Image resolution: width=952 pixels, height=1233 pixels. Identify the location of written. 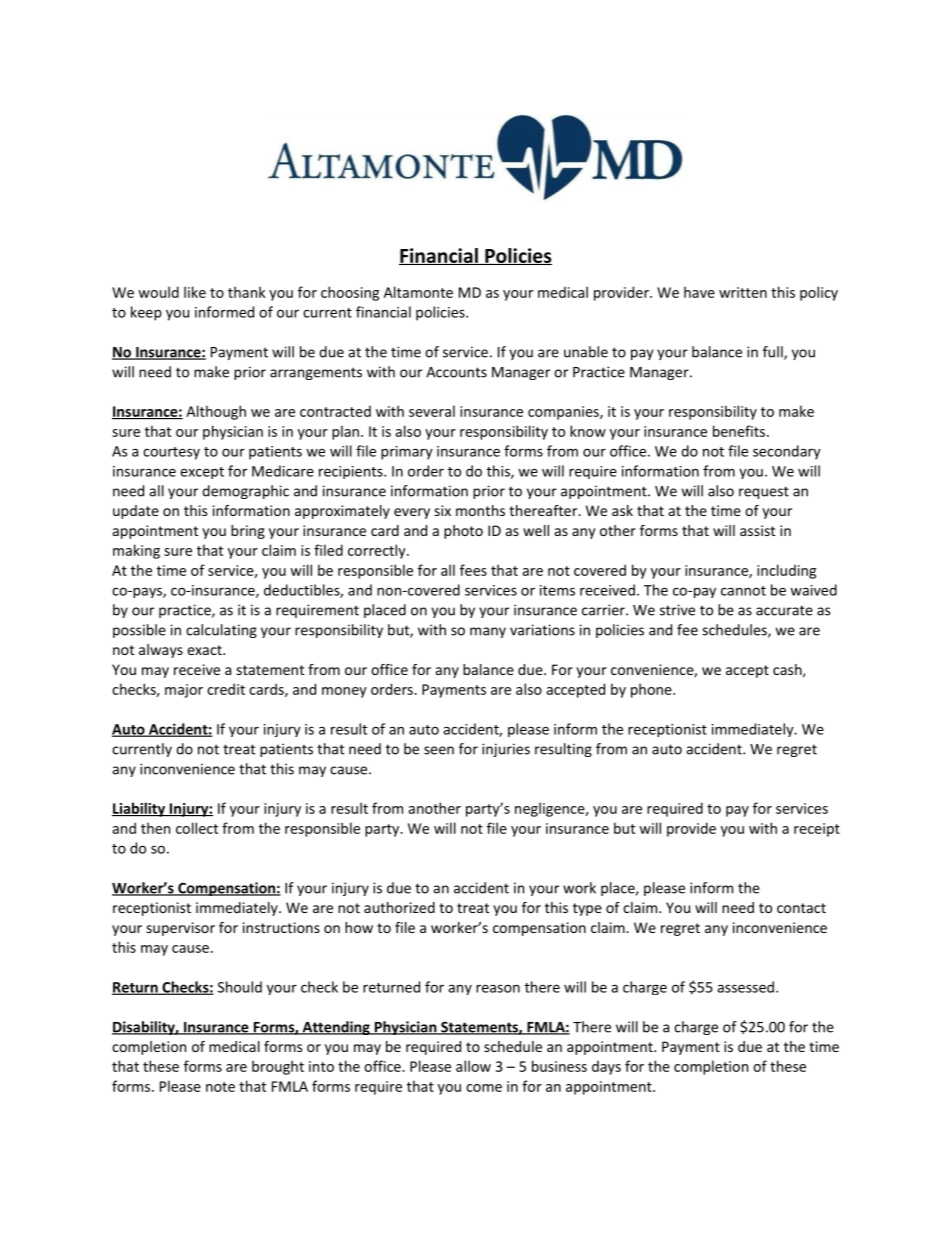
(743, 292).
